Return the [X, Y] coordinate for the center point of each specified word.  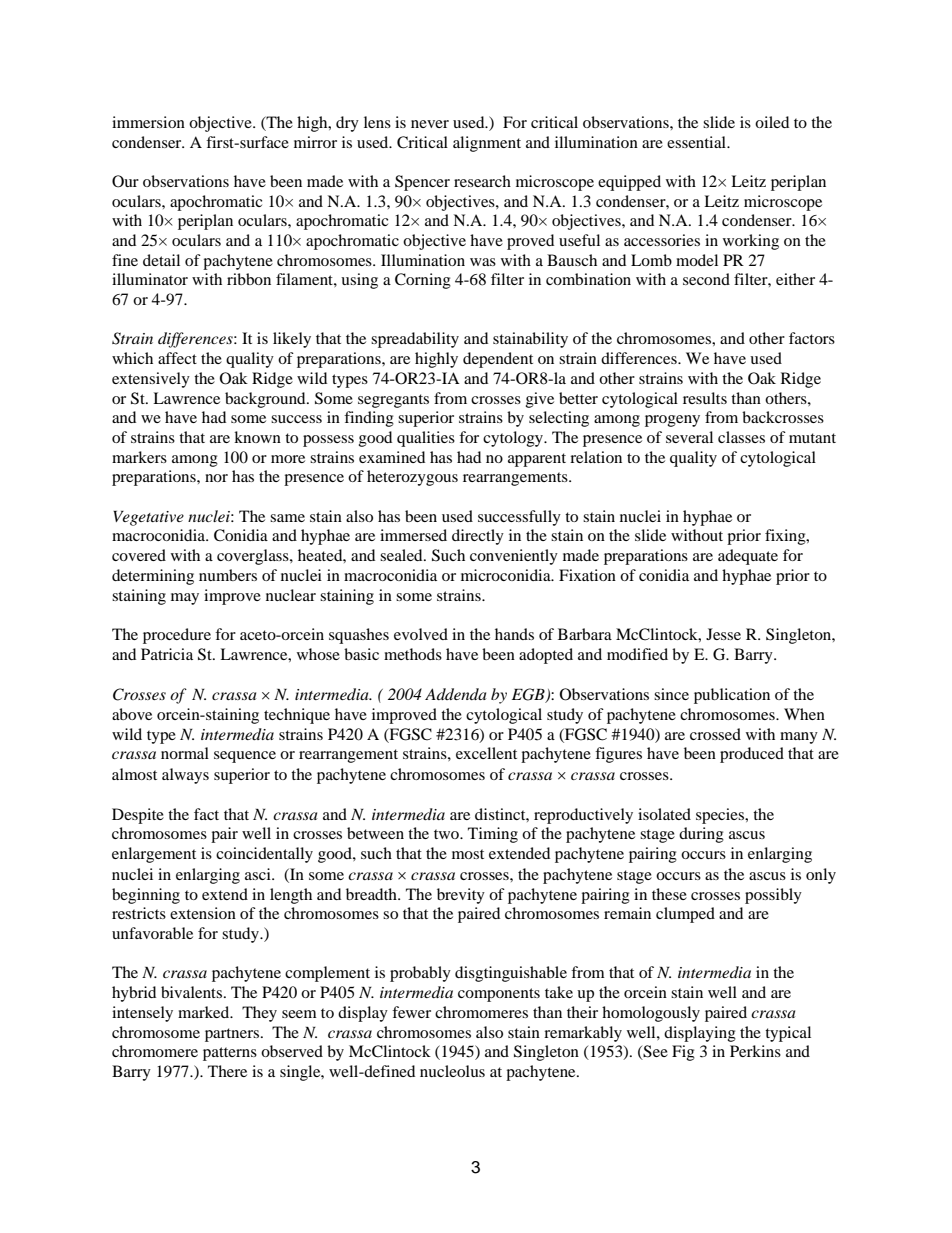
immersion [148, 122]
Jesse [723, 634]
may [185, 599]
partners [233, 1035]
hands [514, 634]
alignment [487, 144]
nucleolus [452, 1071]
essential [698, 142]
